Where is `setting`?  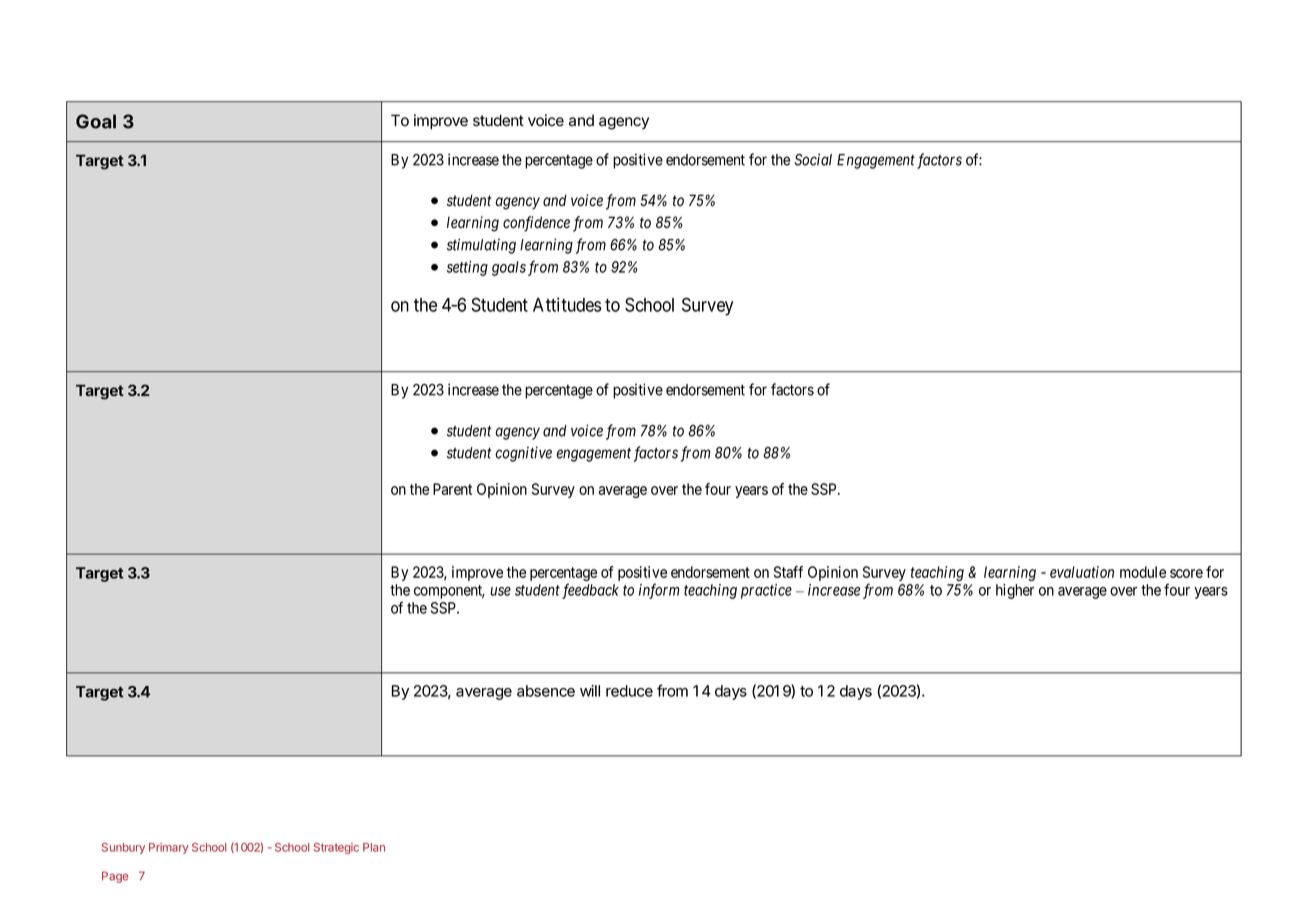 setting is located at coordinates (467, 268).
